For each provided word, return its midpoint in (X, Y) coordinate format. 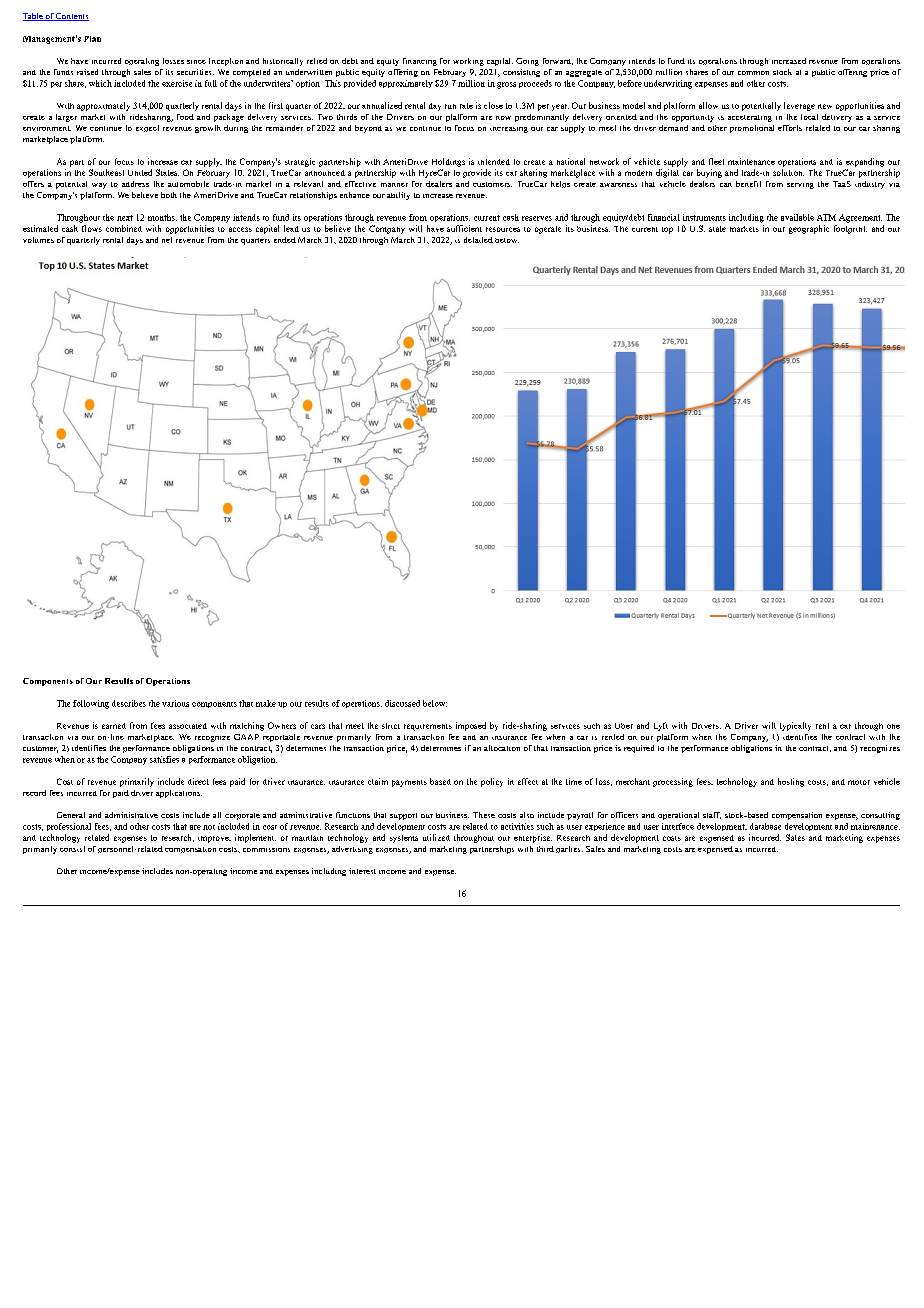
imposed (471, 726)
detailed (478, 240)
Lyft (661, 726)
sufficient (464, 228)
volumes (38, 240)
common (753, 73)
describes (129, 703)
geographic (809, 229)
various (175, 703)
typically (795, 726)
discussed (402, 703)
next (125, 218)
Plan (92, 39)
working (468, 62)
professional (69, 827)
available (797, 217)
